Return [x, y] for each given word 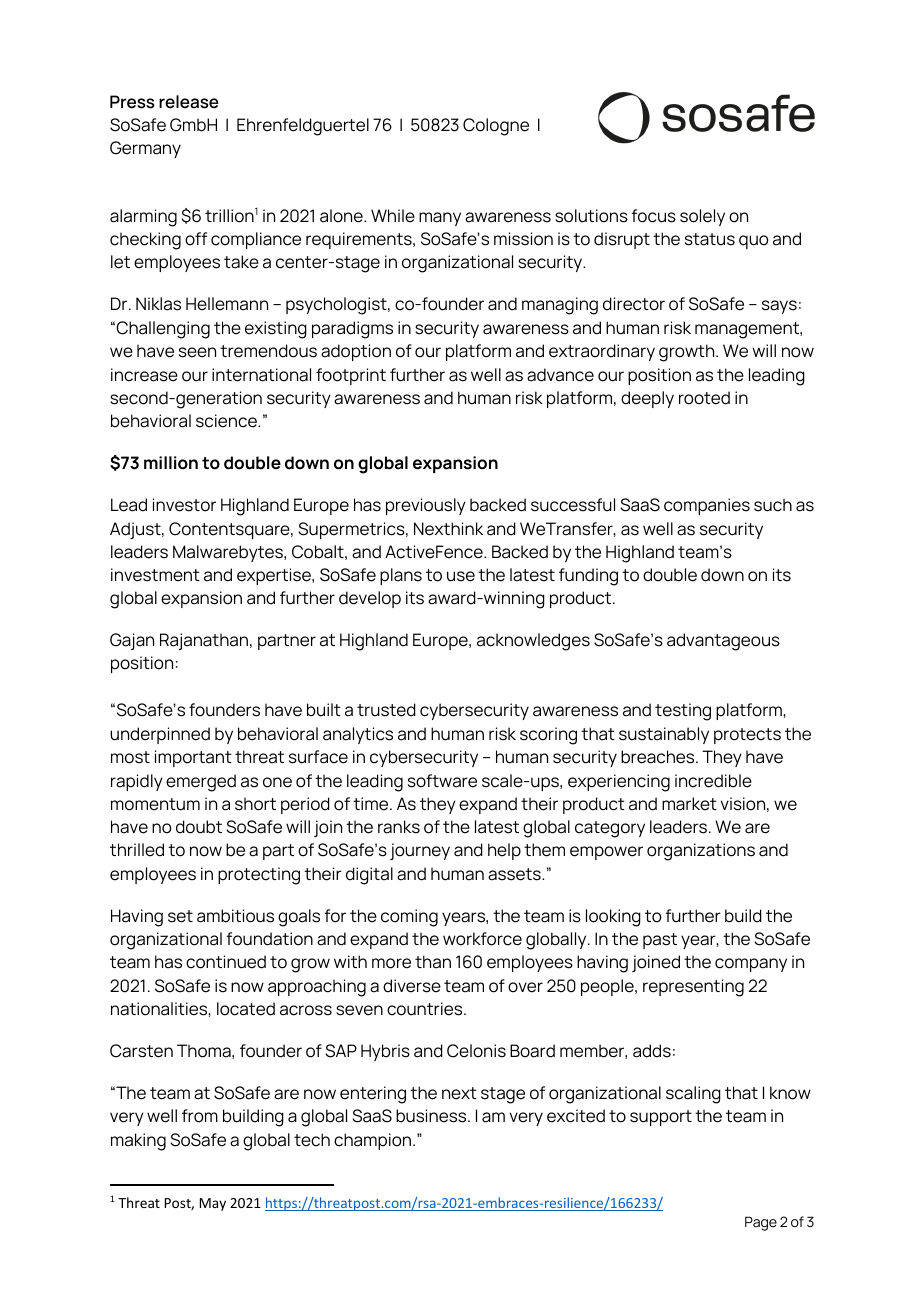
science [227, 421]
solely [702, 217]
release [189, 102]
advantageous [723, 642]
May [213, 1204]
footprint [351, 376]
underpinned [160, 735]
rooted [704, 398]
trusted [386, 710]
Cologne [496, 127]
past [660, 941]
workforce [482, 939]
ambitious [235, 916]
